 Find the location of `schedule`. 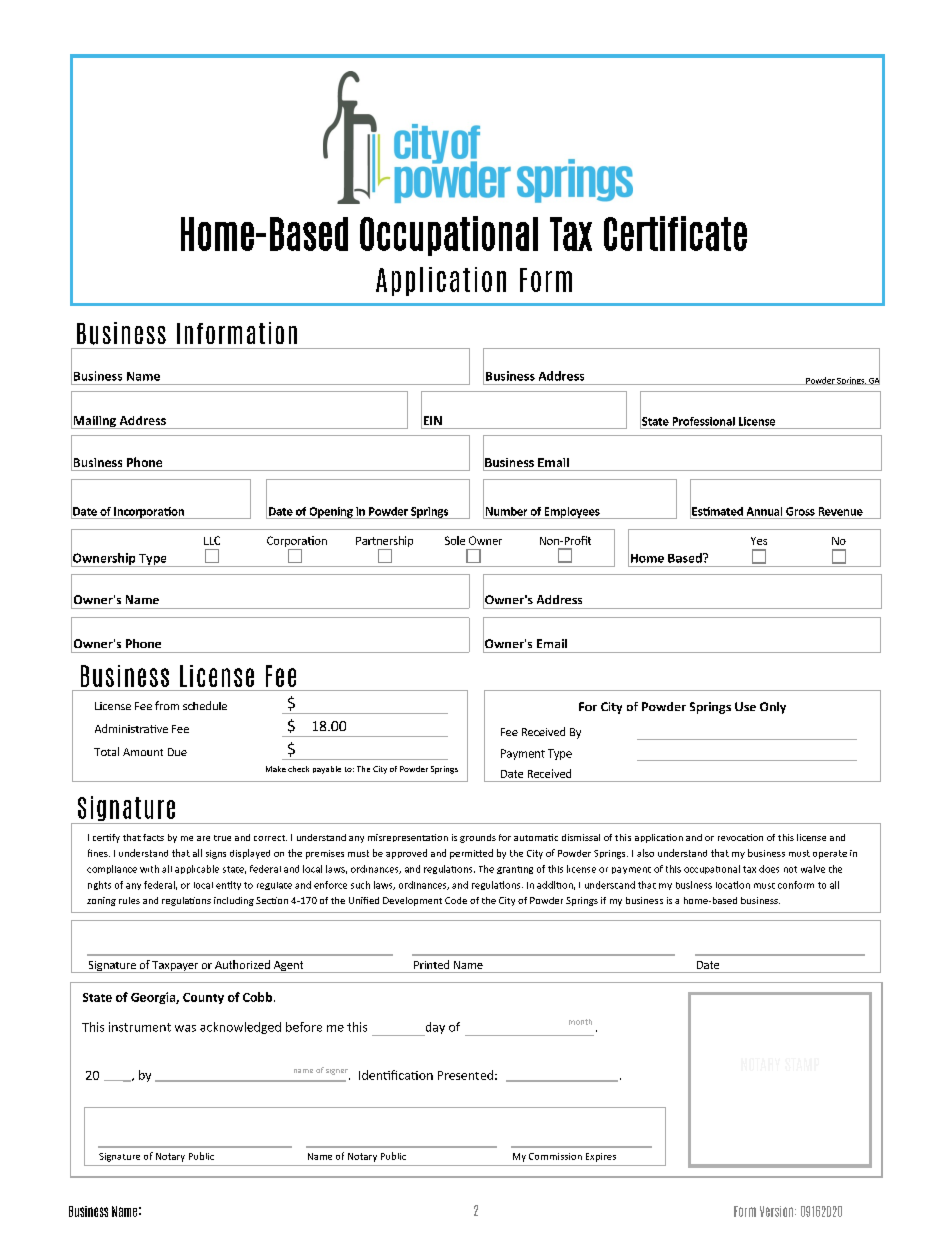

schedule is located at coordinates (205, 705).
